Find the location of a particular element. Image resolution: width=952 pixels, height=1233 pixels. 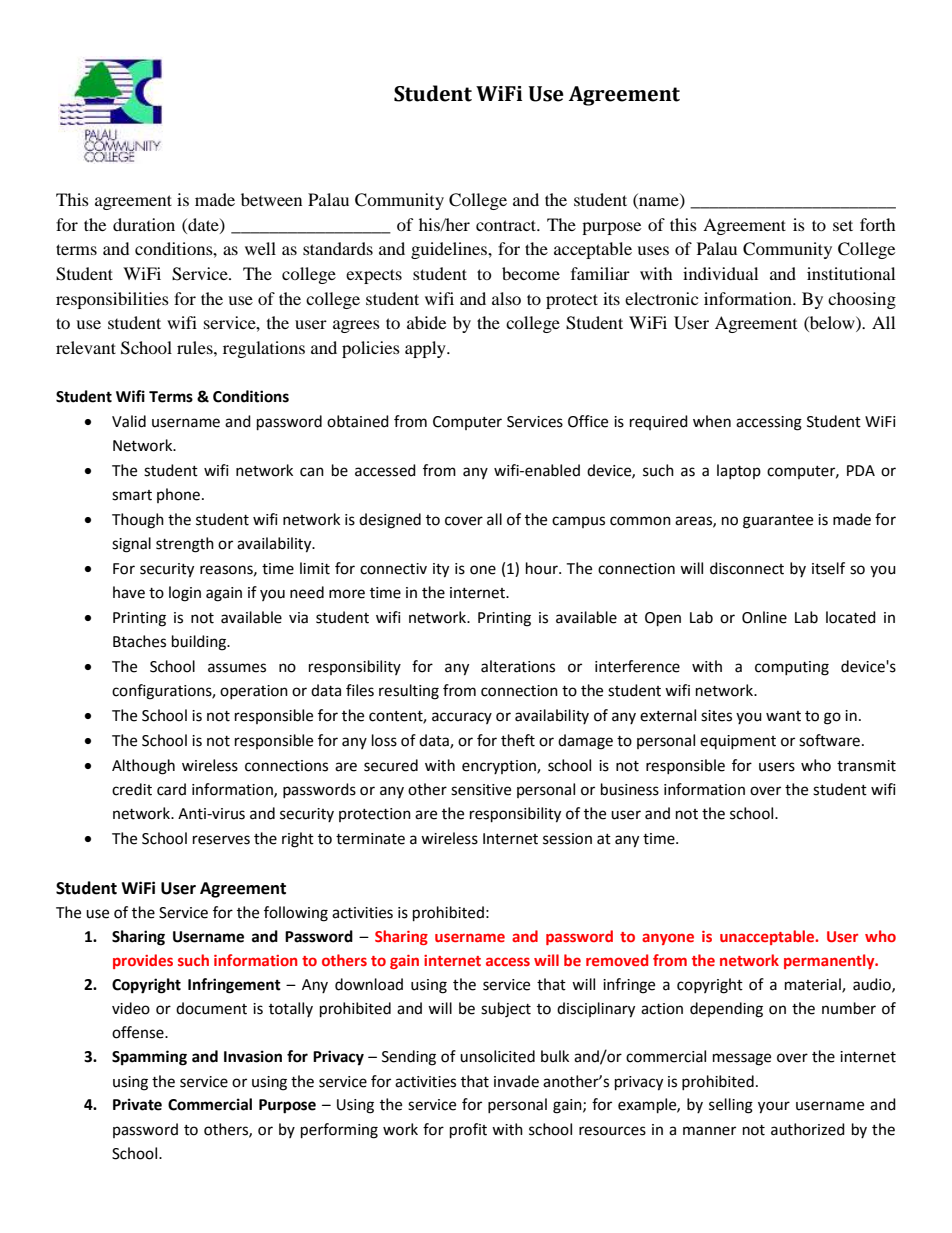

profit is located at coordinates (468, 1131).
